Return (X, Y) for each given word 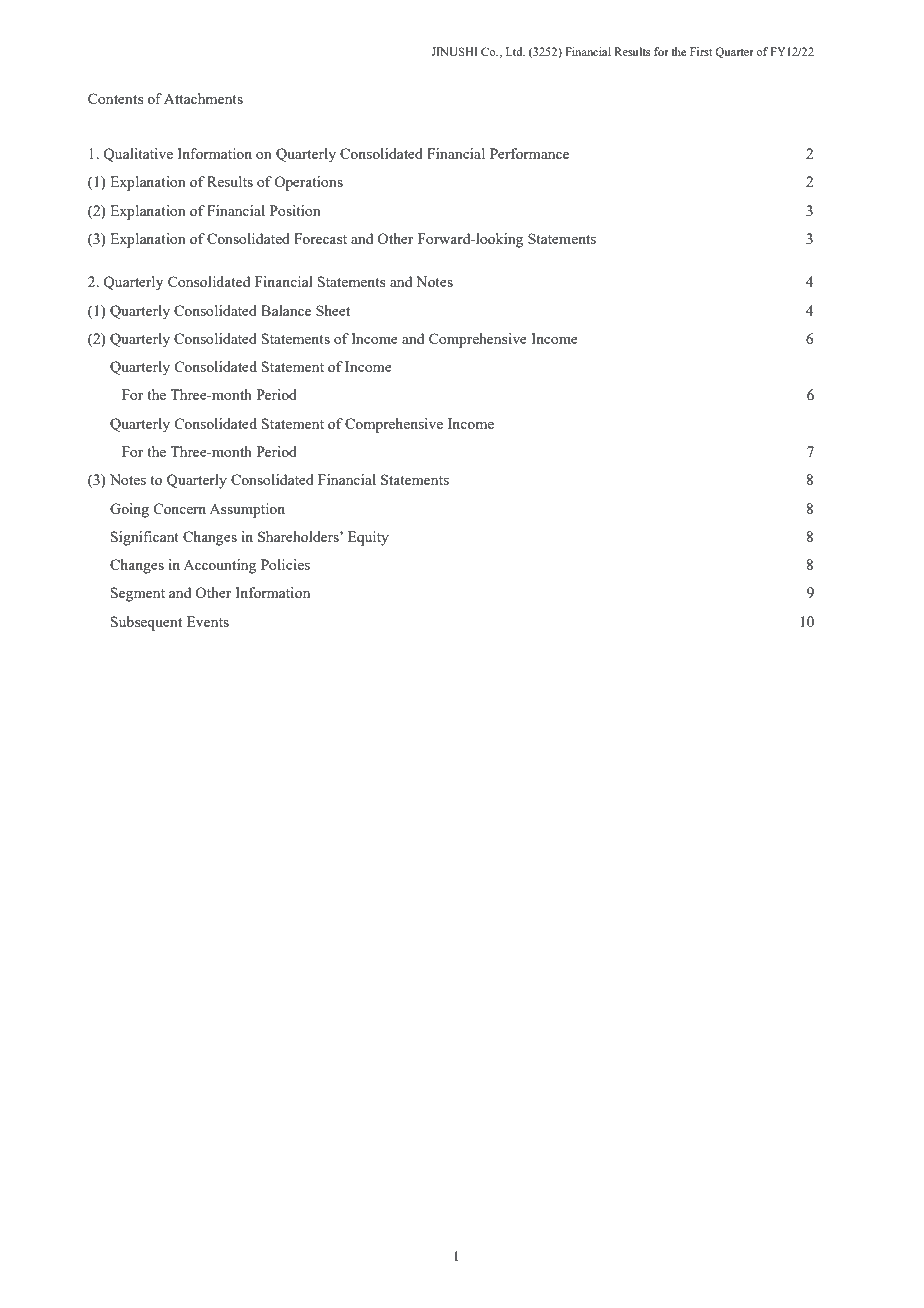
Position (295, 210)
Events (208, 621)
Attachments (203, 98)
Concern (180, 508)
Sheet (333, 310)
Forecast (320, 238)
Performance (529, 153)
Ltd (515, 51)
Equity (368, 538)
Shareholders (299, 536)
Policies (285, 564)
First (701, 51)
